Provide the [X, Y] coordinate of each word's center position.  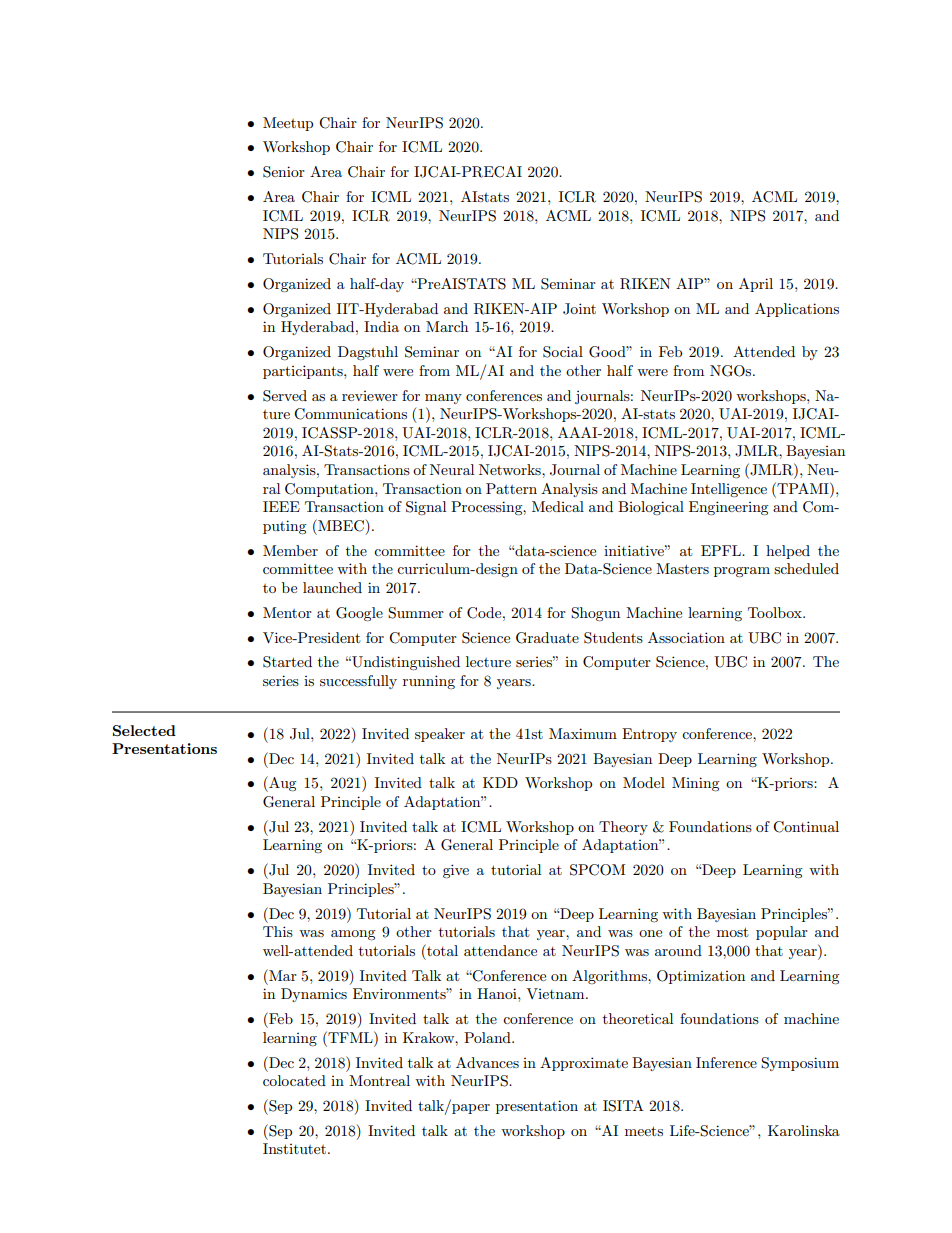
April [756, 285]
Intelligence [729, 490]
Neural [452, 469]
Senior [284, 172]
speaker [440, 735]
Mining [696, 784]
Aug [282, 784]
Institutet [294, 1148]
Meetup [288, 124]
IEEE [281, 506]
